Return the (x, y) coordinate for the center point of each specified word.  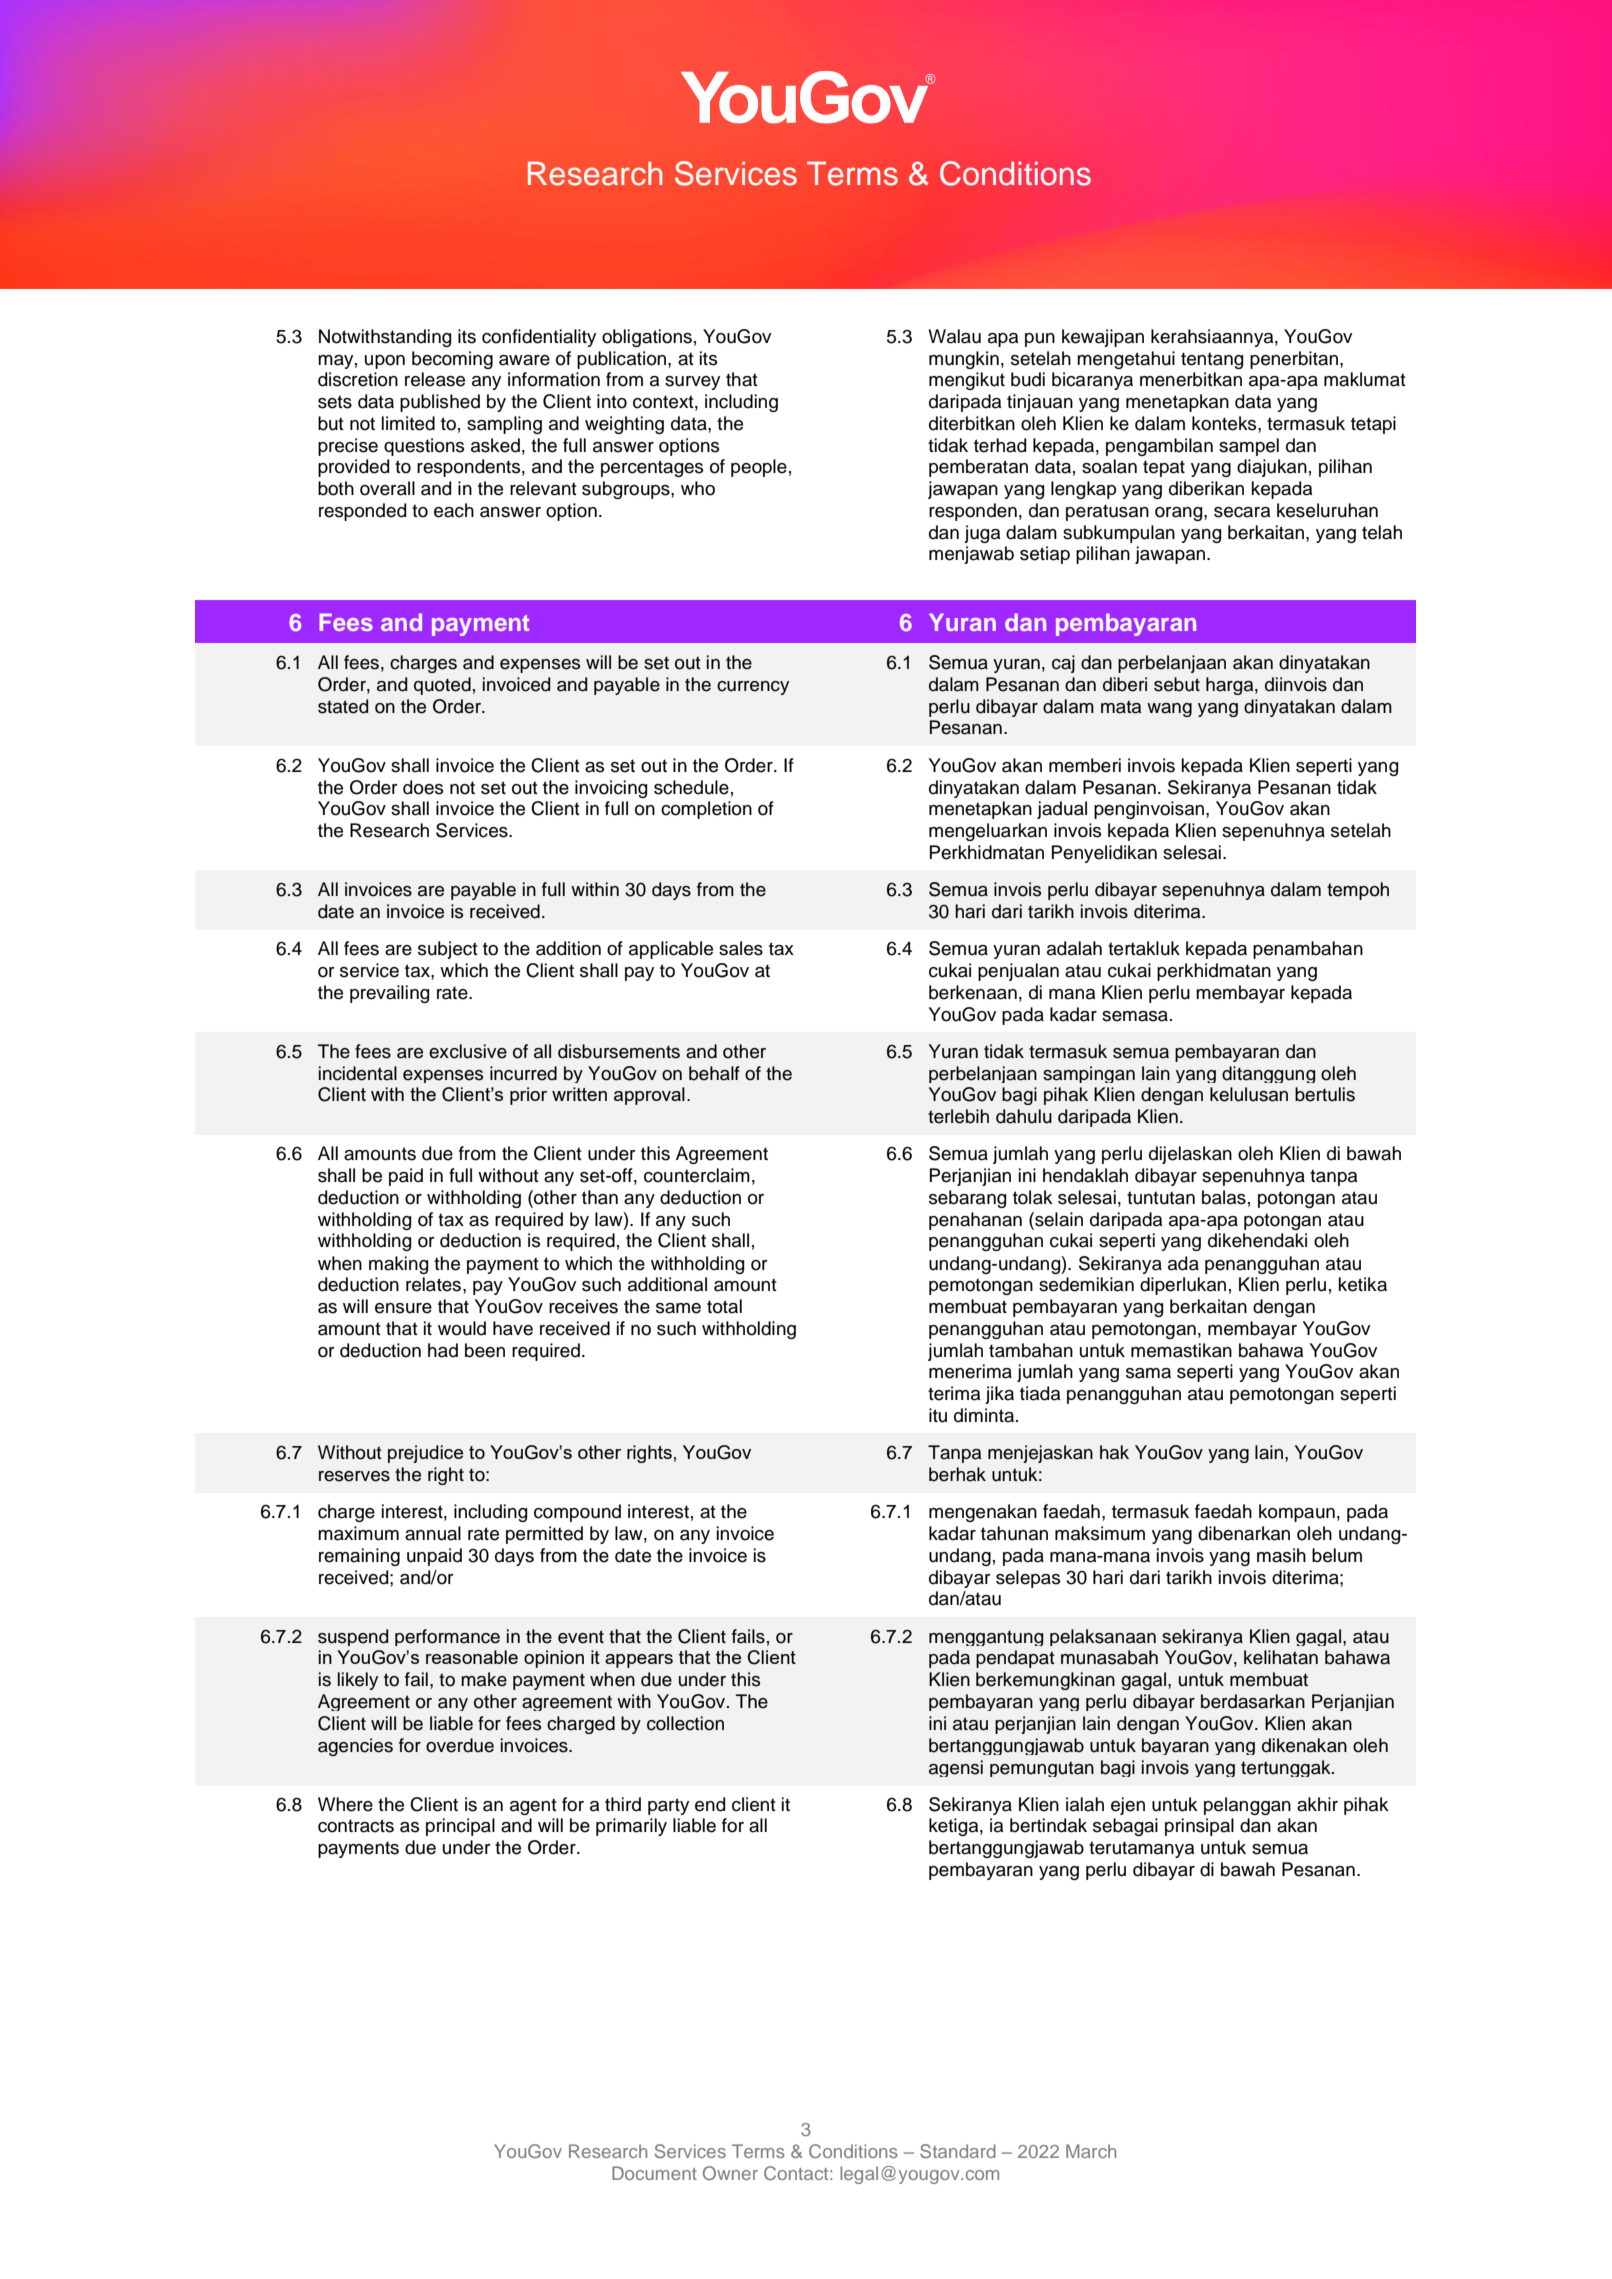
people (759, 468)
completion (706, 810)
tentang (1212, 360)
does (423, 787)
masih (1281, 1555)
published (440, 403)
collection (685, 1723)
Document (654, 2173)
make (484, 1679)
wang (1169, 710)
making (399, 1265)
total (724, 1306)
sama (1148, 1373)
